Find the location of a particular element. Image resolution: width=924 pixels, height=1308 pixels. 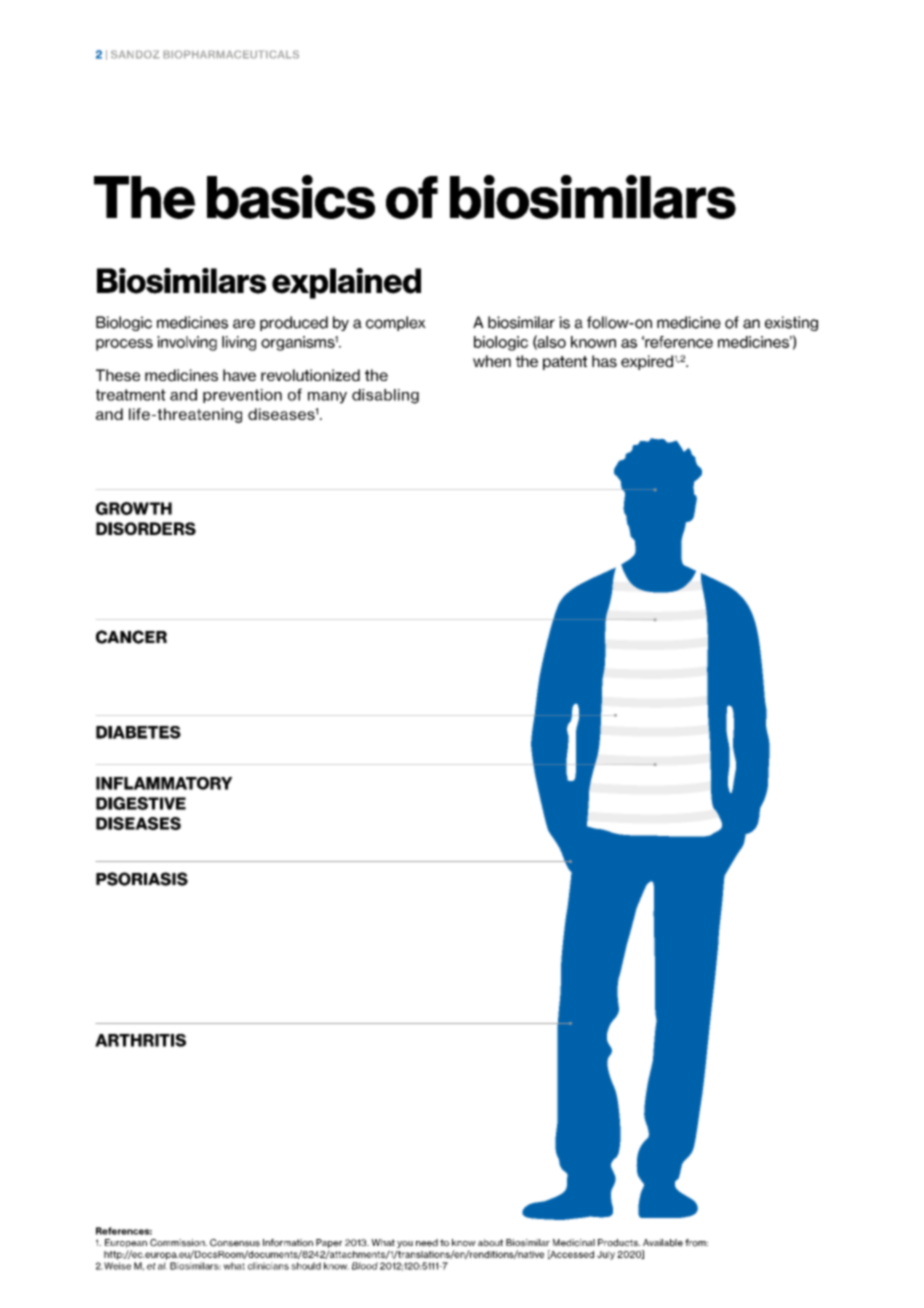

existing is located at coordinates (791, 323).
